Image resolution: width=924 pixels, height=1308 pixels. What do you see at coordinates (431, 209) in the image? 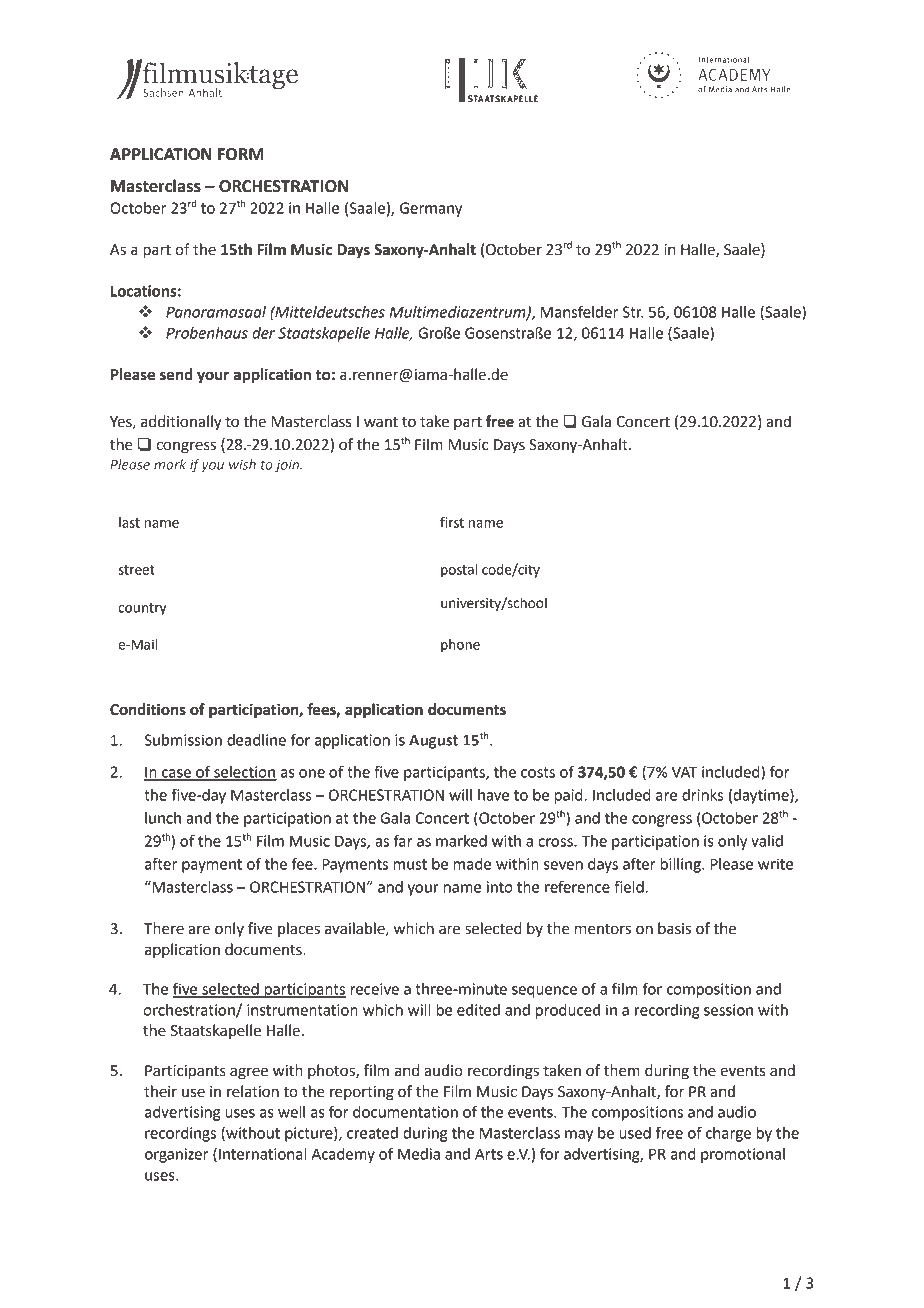
I see `Germany` at bounding box center [431, 209].
